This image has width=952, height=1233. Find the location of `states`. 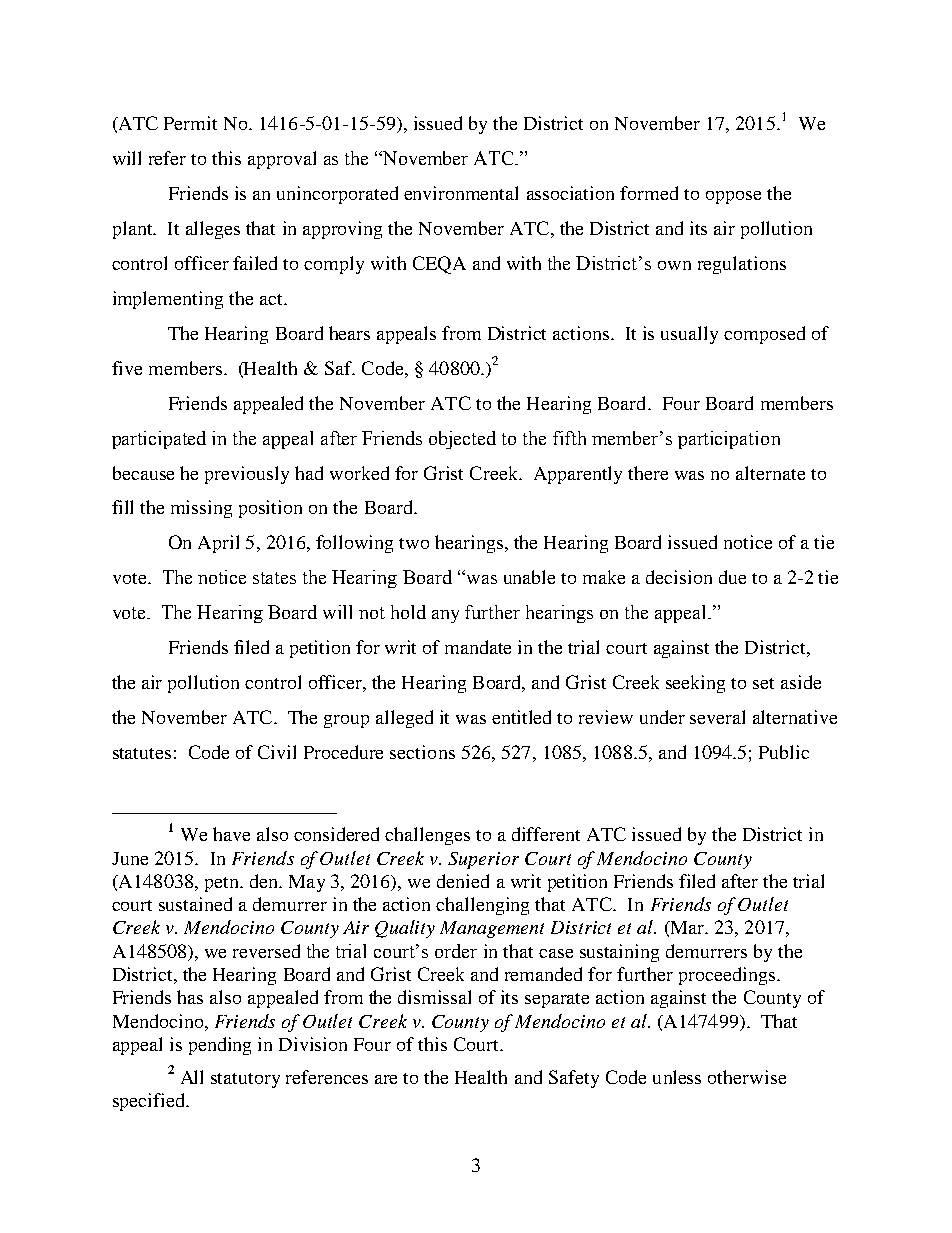

states is located at coordinates (274, 578).
